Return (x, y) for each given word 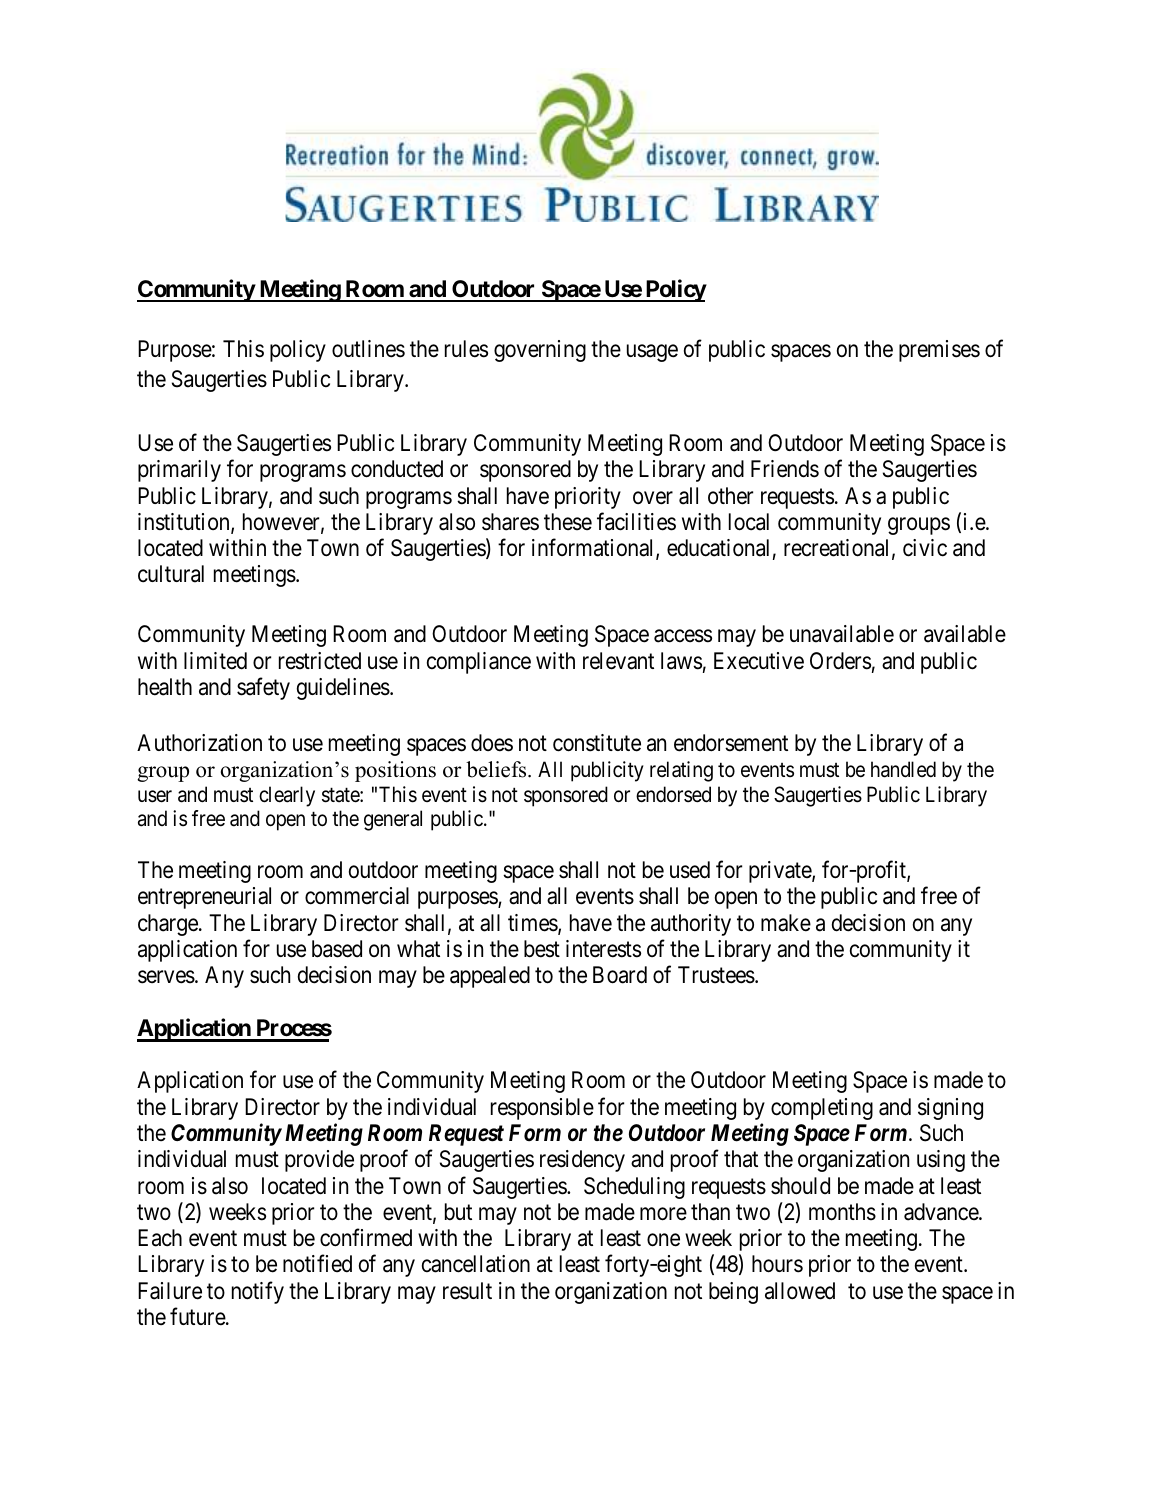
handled (903, 769)
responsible (542, 1109)
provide (319, 1161)
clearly (287, 796)
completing (822, 1109)
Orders (840, 661)
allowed (800, 1291)
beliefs (497, 769)
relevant (618, 661)
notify (258, 1292)
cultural (171, 574)
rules (466, 349)
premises (939, 351)
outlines (368, 349)
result (467, 1291)
